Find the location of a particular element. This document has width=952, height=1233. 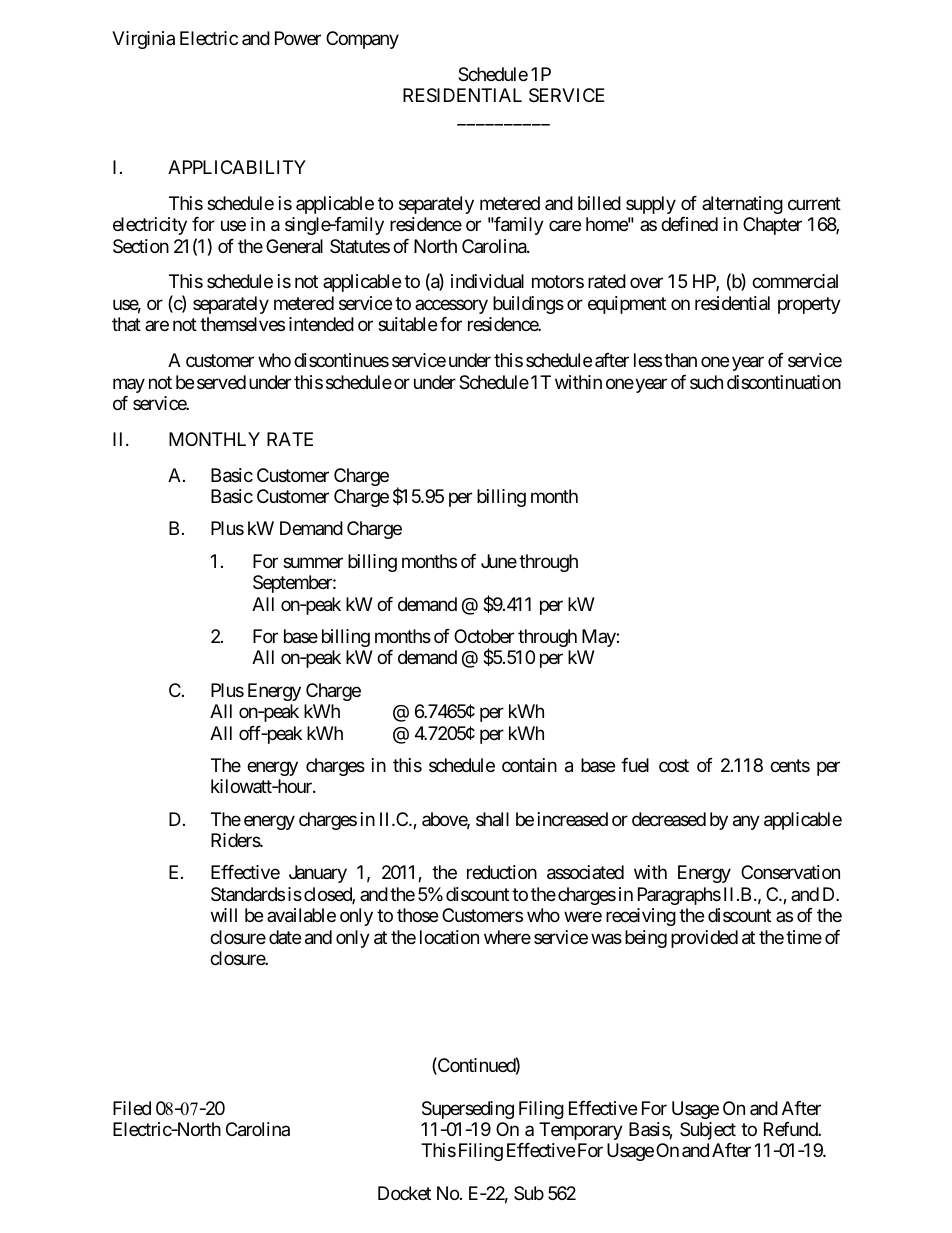

Docket is located at coordinates (404, 1193).
